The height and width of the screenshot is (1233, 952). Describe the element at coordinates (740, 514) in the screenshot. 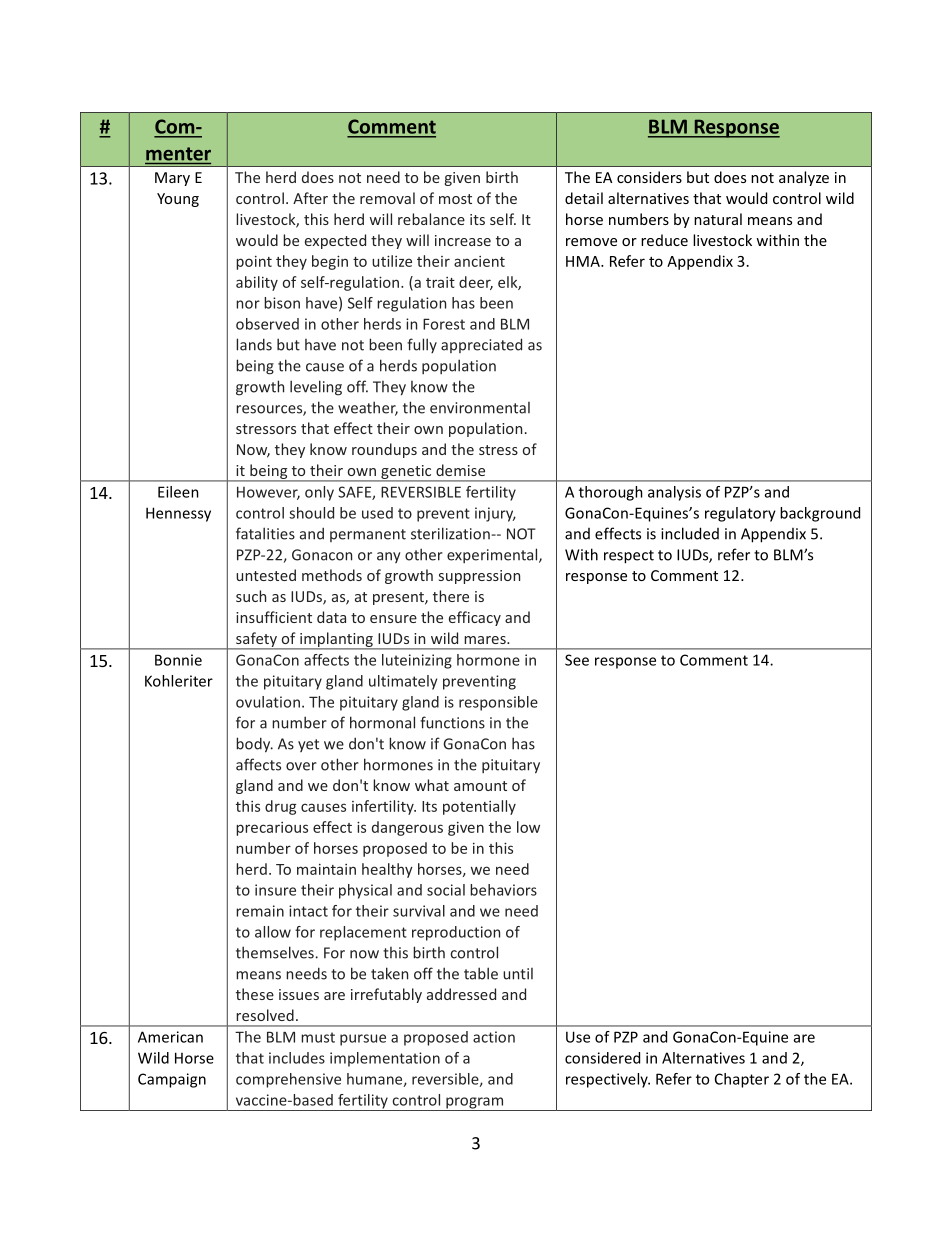

I see `regulatory` at that location.
